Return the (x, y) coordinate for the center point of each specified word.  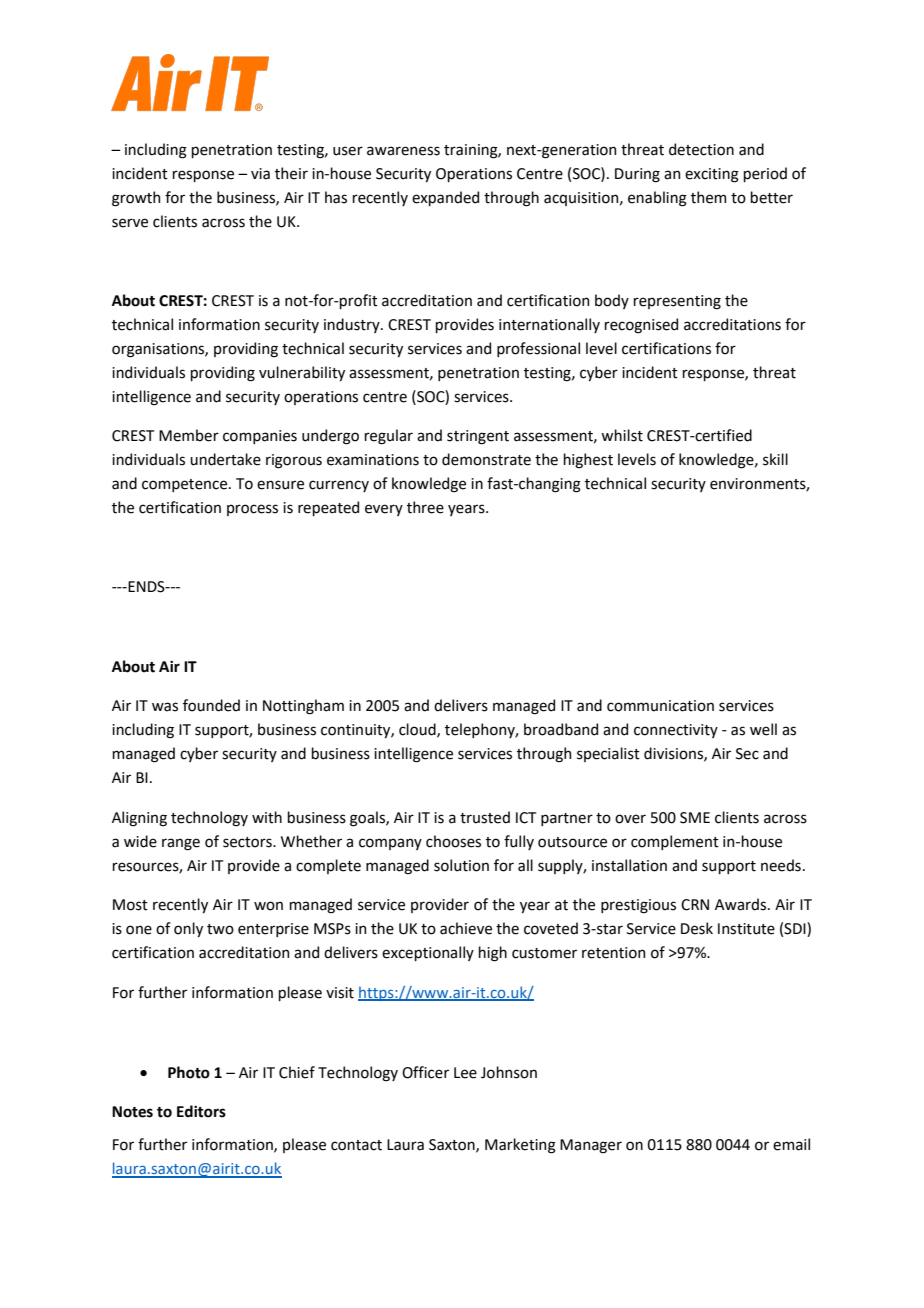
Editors (201, 1111)
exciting (712, 175)
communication (660, 706)
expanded (445, 198)
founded (211, 705)
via (260, 174)
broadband (561, 729)
